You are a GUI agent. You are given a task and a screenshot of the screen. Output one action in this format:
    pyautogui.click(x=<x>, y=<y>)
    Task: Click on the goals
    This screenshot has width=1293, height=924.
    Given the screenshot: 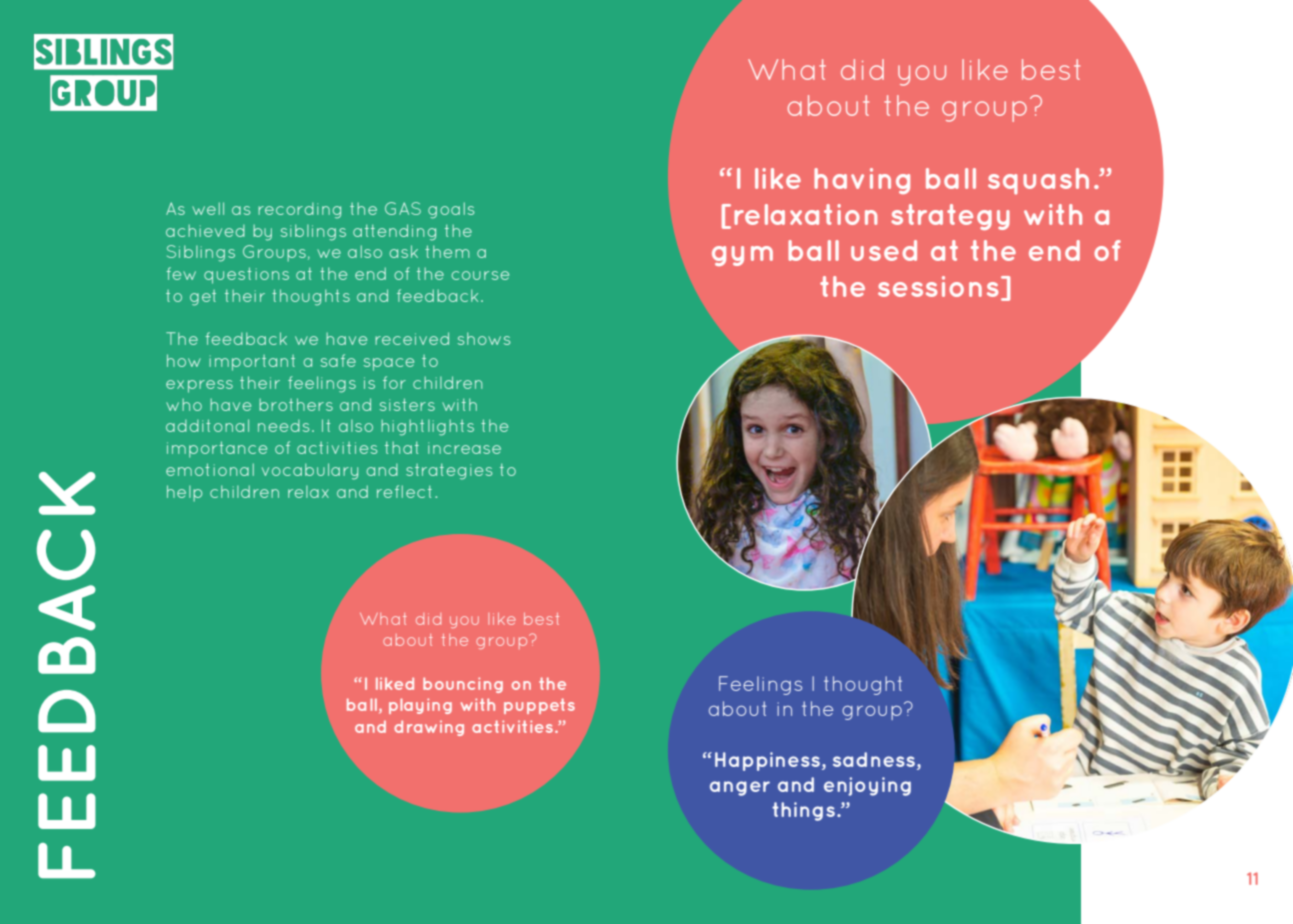 What is the action you would take?
    pyautogui.click(x=451, y=210)
